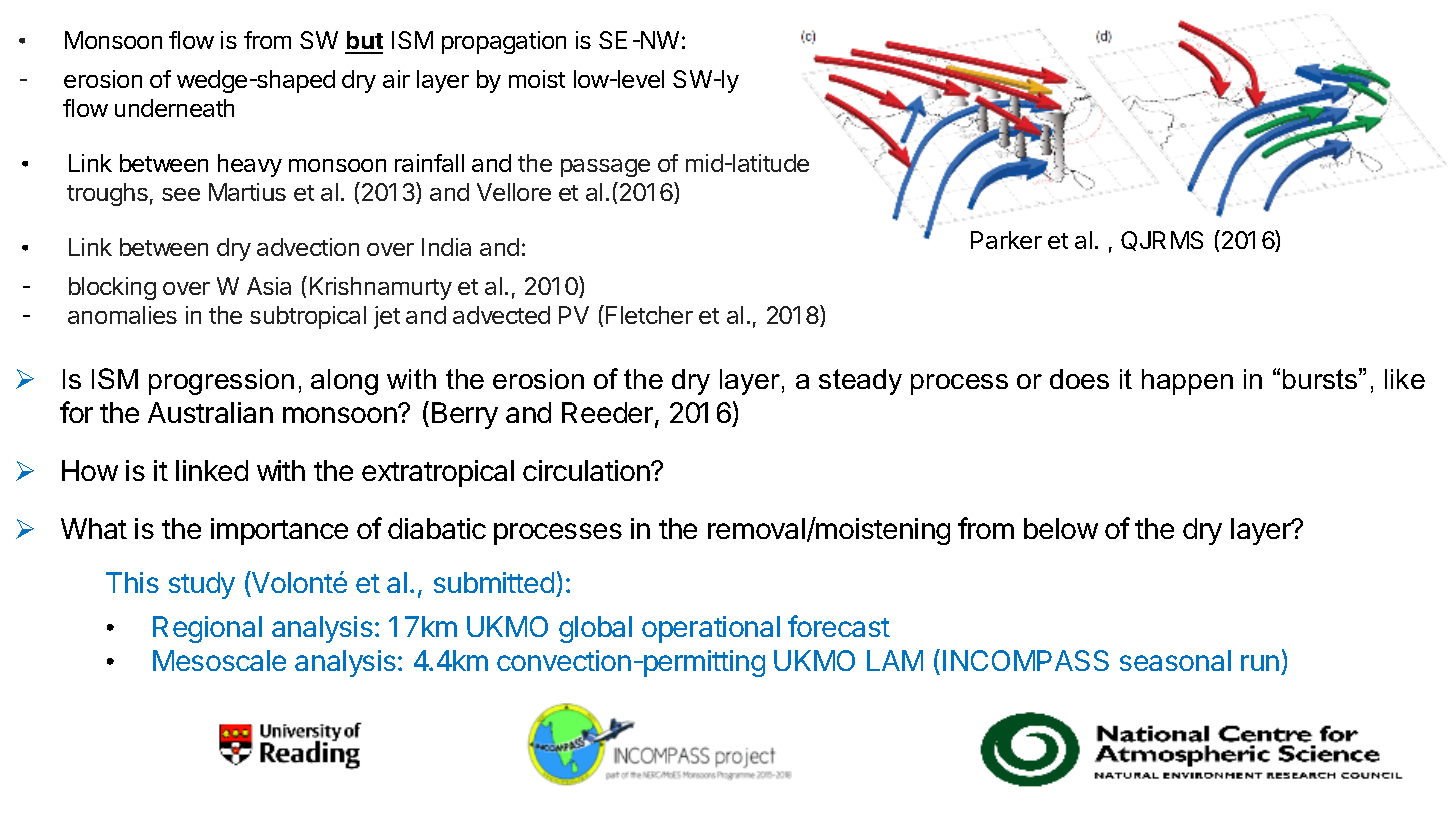 The height and width of the document is (819, 1456). I want to click on advection, so click(308, 247).
